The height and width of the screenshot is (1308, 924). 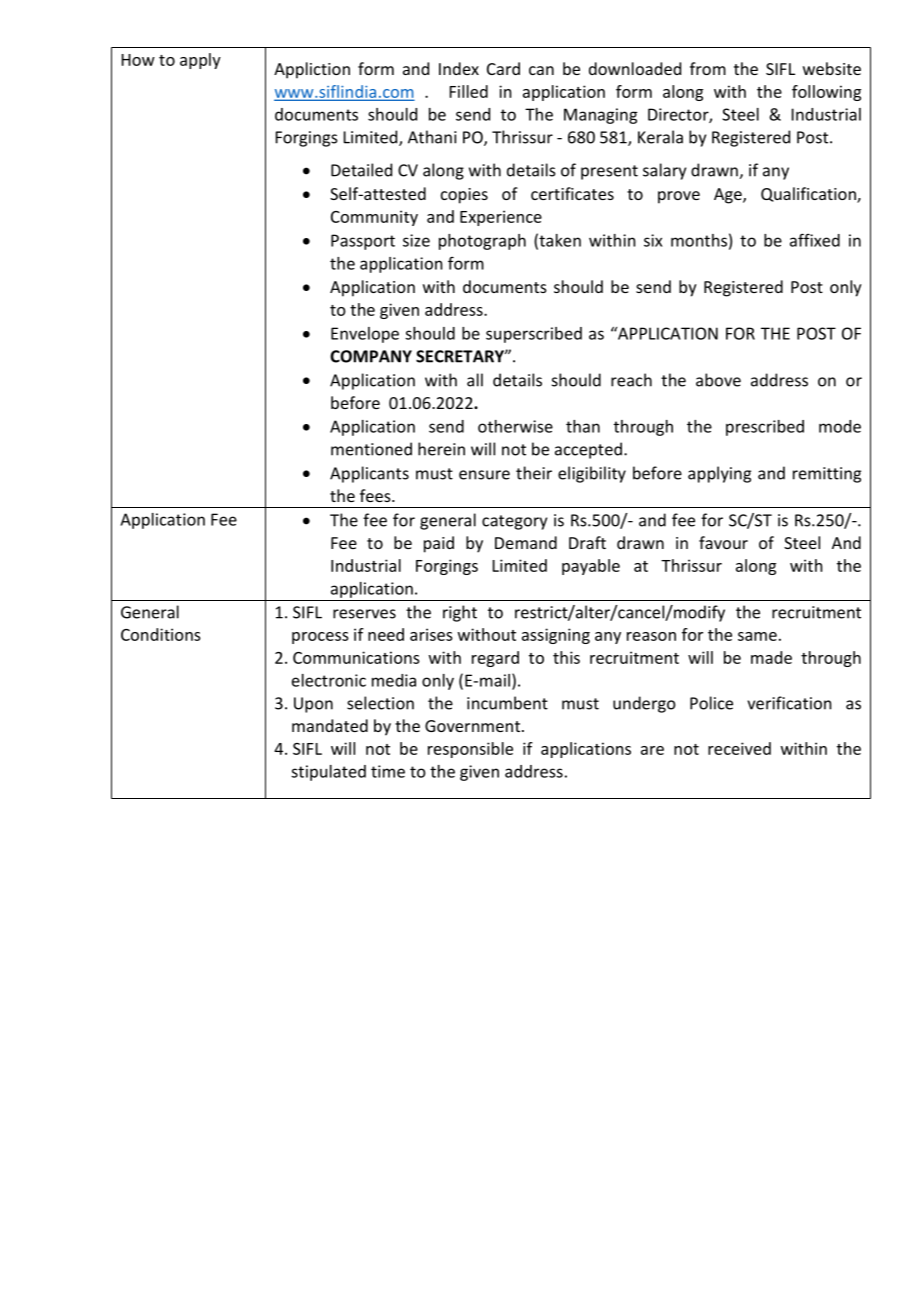 I want to click on Filled, so click(x=469, y=91).
